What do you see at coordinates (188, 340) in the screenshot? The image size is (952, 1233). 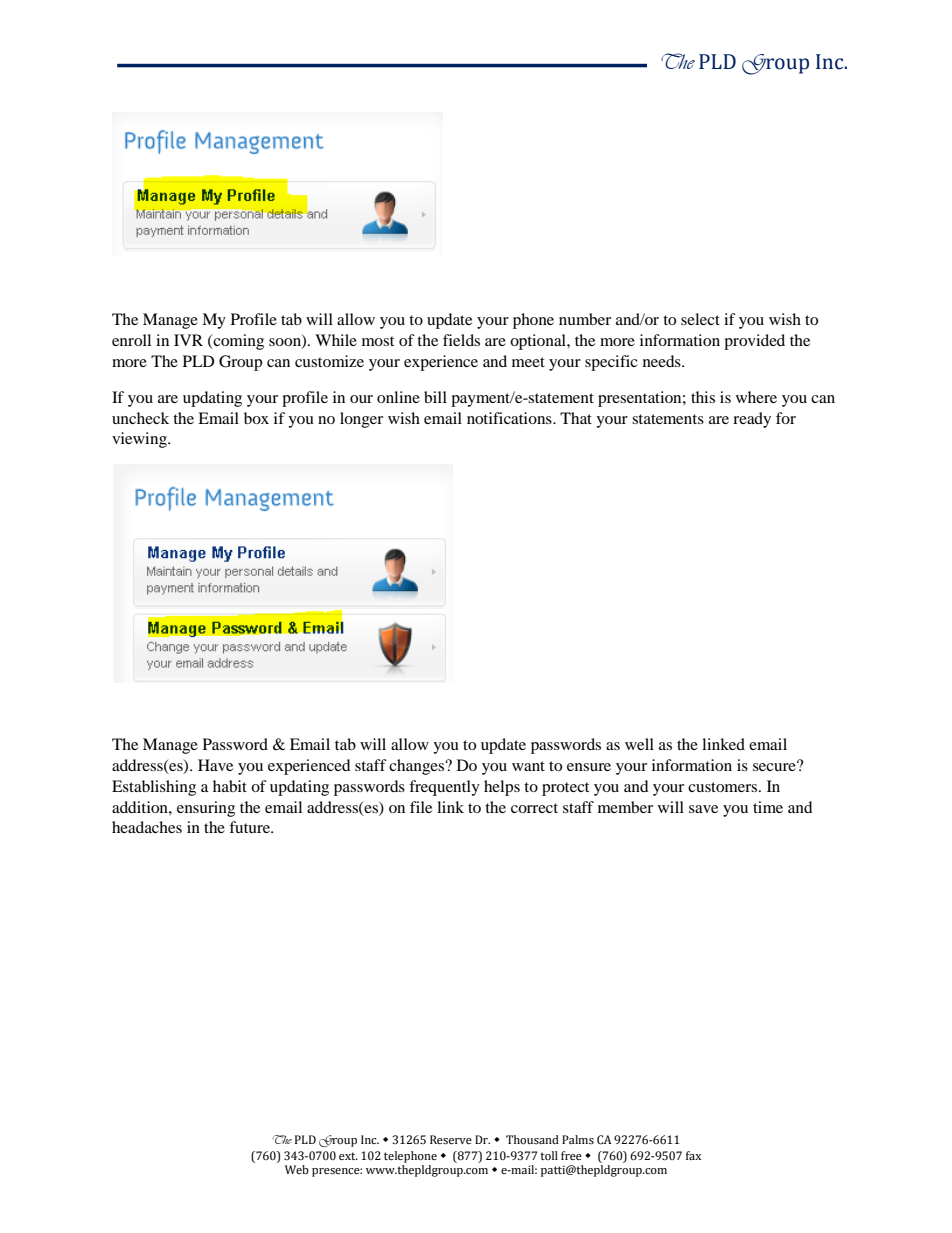 I see `IVR` at bounding box center [188, 340].
